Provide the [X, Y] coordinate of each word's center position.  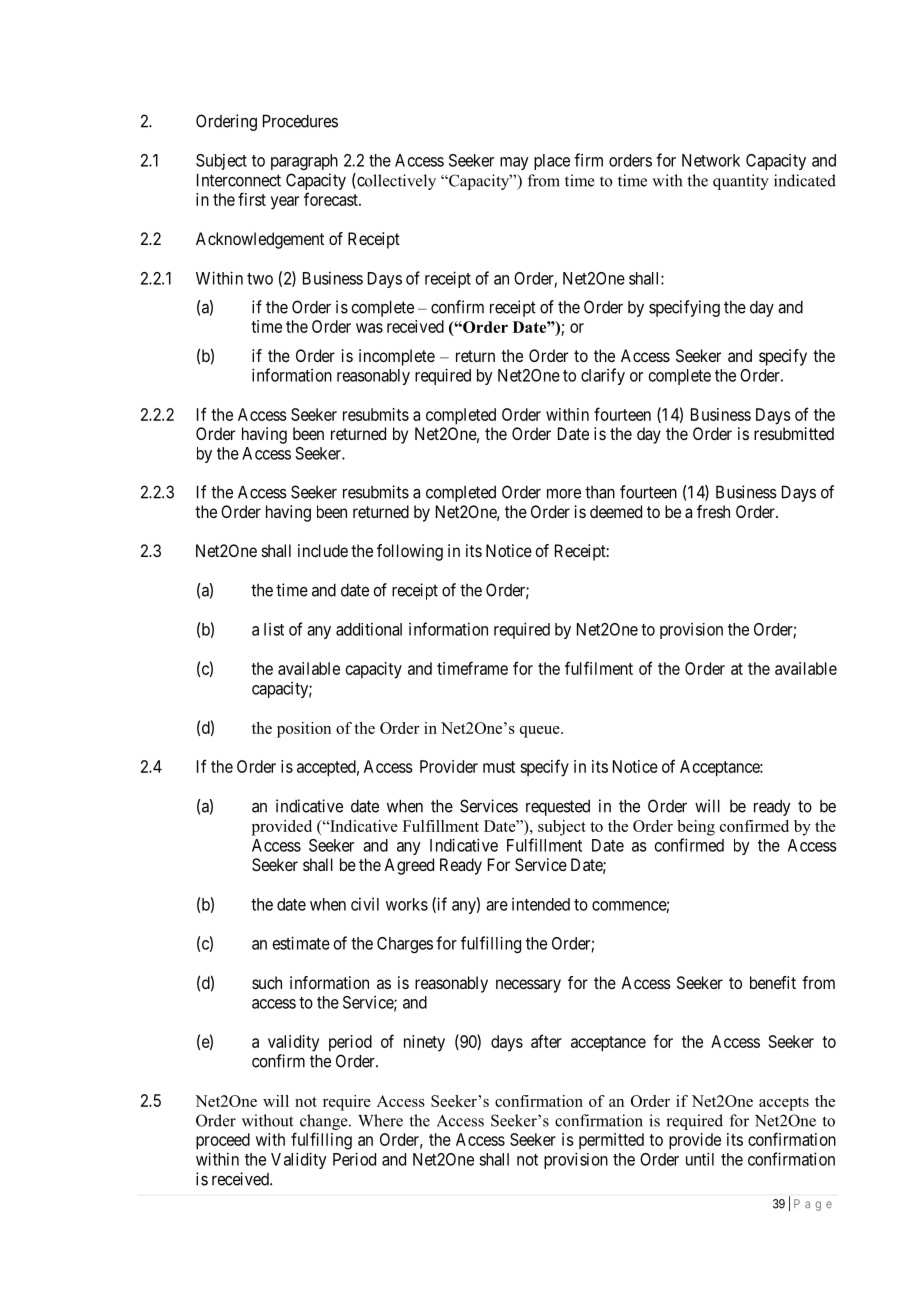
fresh [713, 511]
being [696, 828]
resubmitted [794, 433]
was [369, 328]
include [323, 550]
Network [711, 160]
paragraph [304, 162]
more [564, 493]
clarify [603, 376]
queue [541, 732]
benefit [773, 982]
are [497, 906]
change [325, 1122]
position [304, 730]
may [514, 163]
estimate [301, 943]
